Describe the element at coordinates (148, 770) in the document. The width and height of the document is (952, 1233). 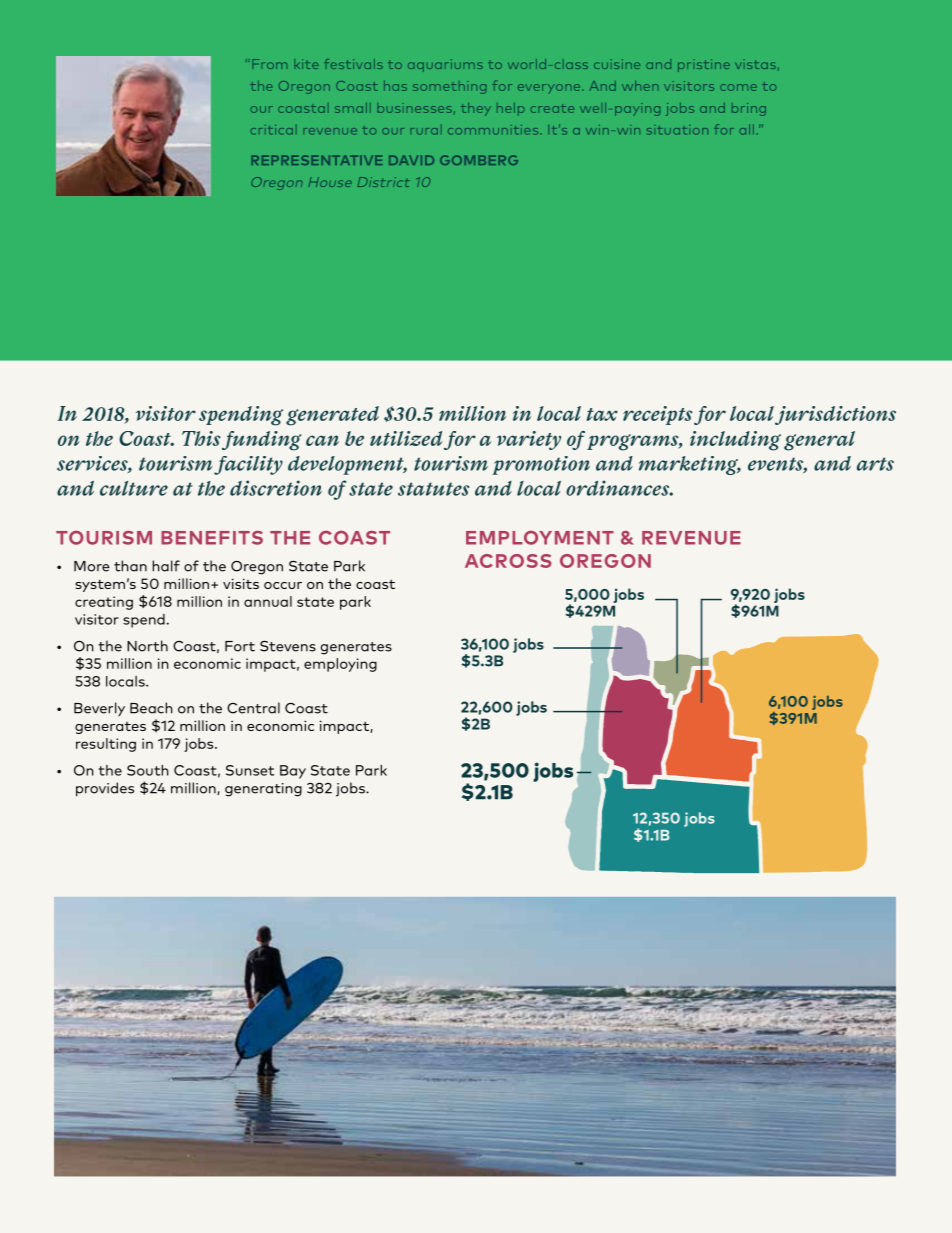
I see `South` at that location.
